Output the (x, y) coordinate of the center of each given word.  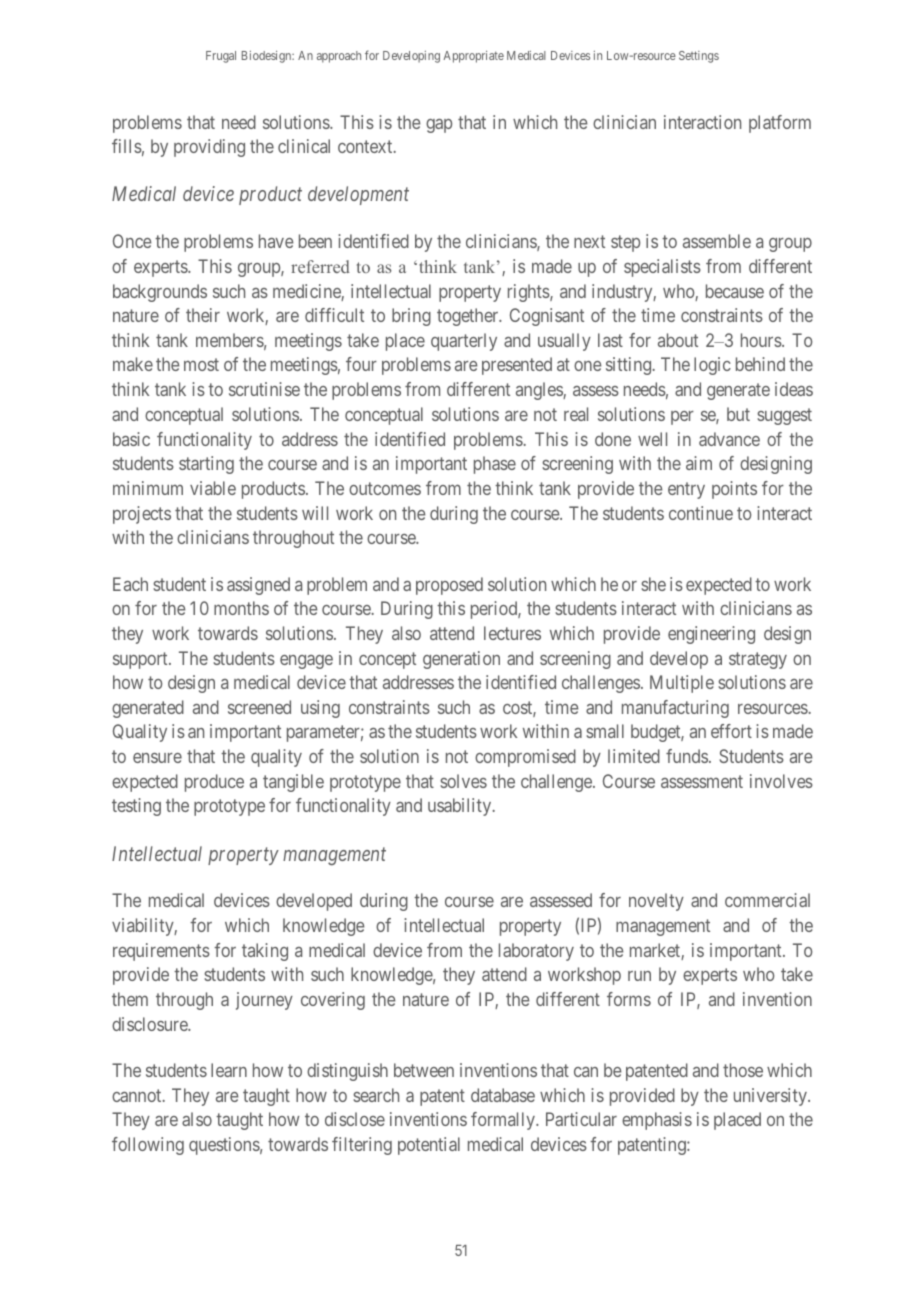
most (201, 365)
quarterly (464, 342)
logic (712, 366)
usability (461, 807)
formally (504, 1121)
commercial (767, 900)
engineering (711, 635)
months (241, 608)
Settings (699, 57)
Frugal (221, 57)
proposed (449, 586)
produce (214, 783)
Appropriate (473, 57)
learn (229, 1070)
